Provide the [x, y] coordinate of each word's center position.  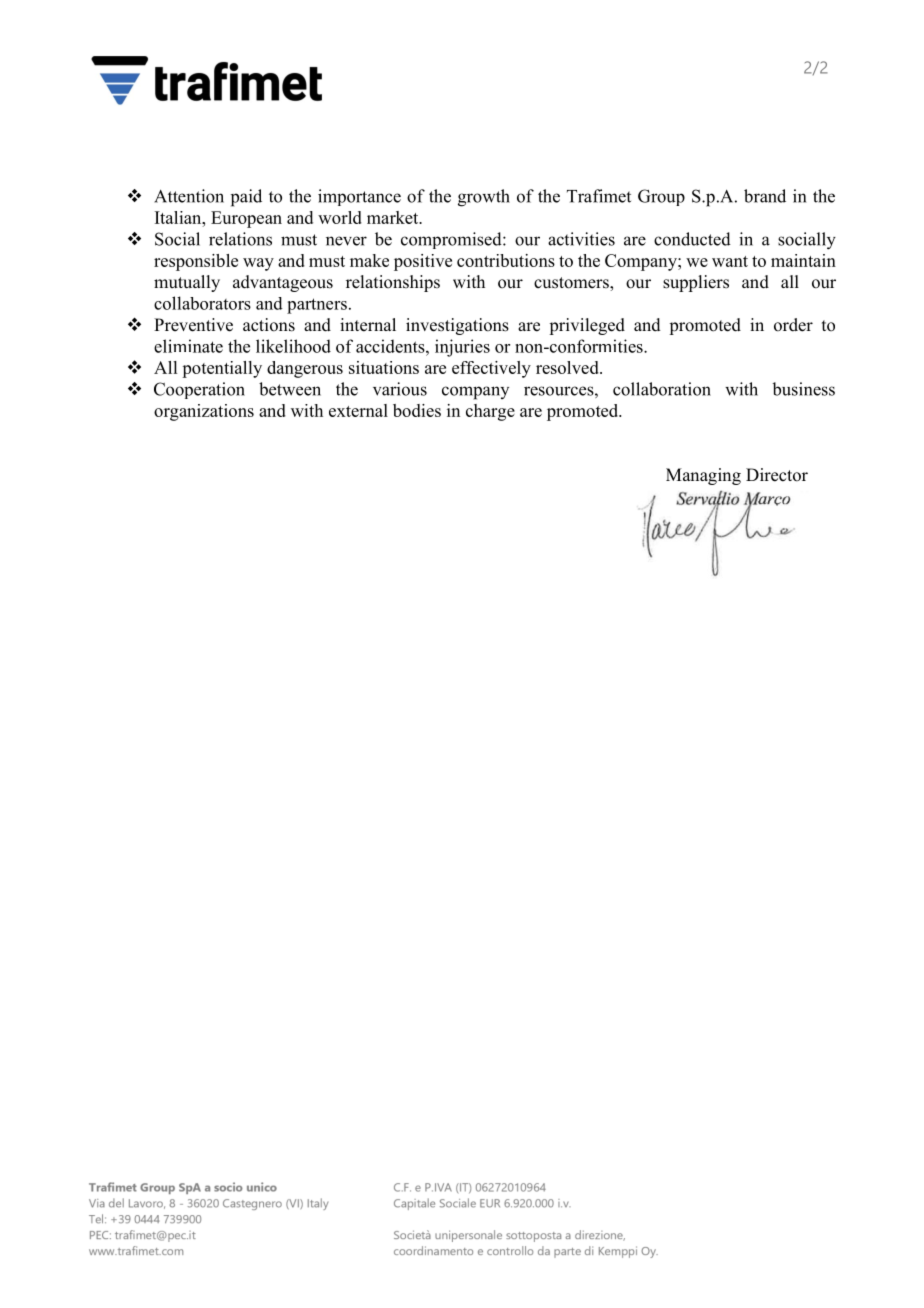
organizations [204, 412]
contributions [506, 260]
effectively [491, 369]
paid [246, 198]
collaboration [662, 389]
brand [765, 196]
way [258, 264]
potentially [222, 369]
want [730, 261]
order [793, 325]
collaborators [202, 303]
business [803, 389]
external [358, 410]
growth [484, 198]
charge [490, 412]
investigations [457, 326]
